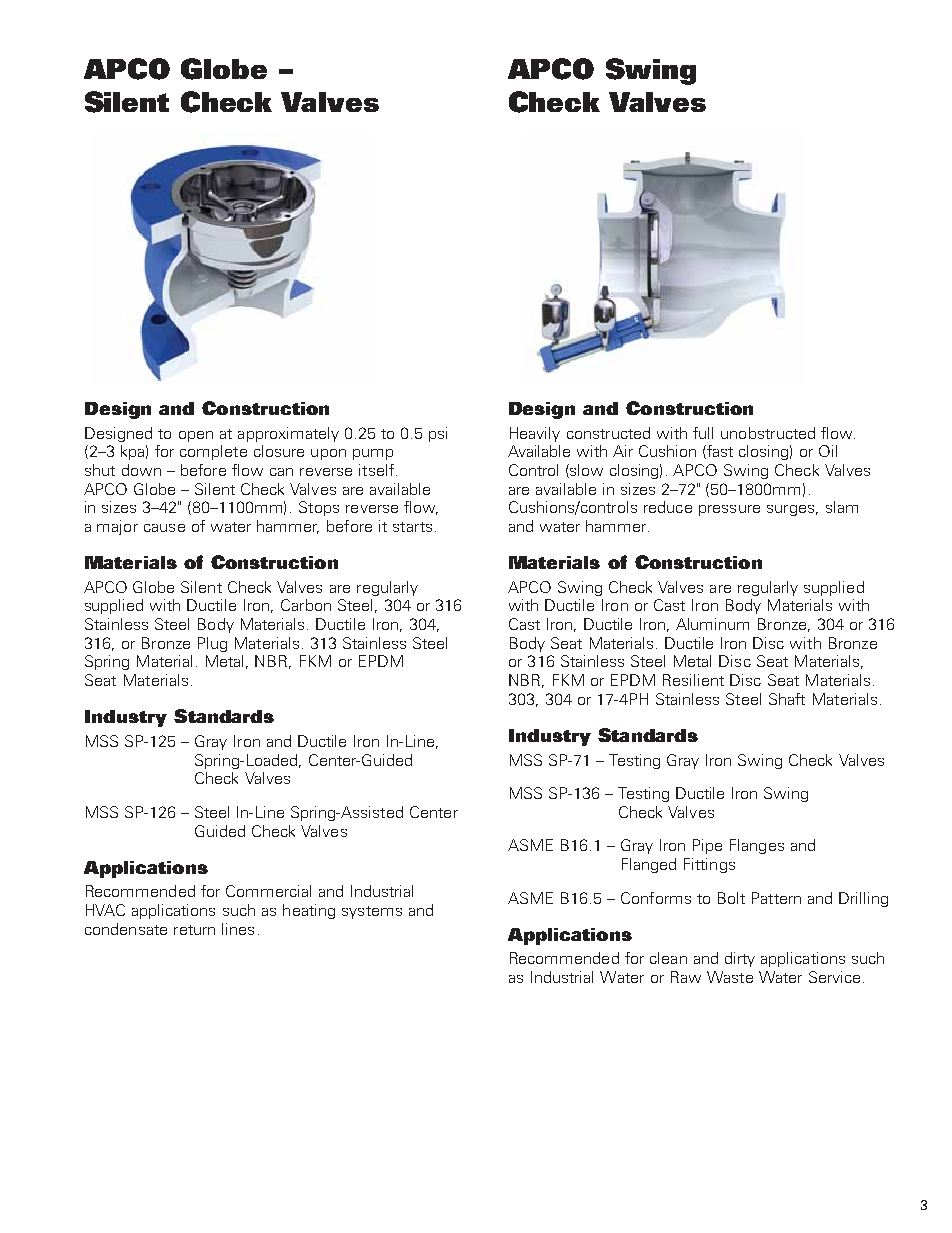 The height and width of the image is (1233, 952). What do you see at coordinates (438, 434) in the image?
I see `psi` at bounding box center [438, 434].
